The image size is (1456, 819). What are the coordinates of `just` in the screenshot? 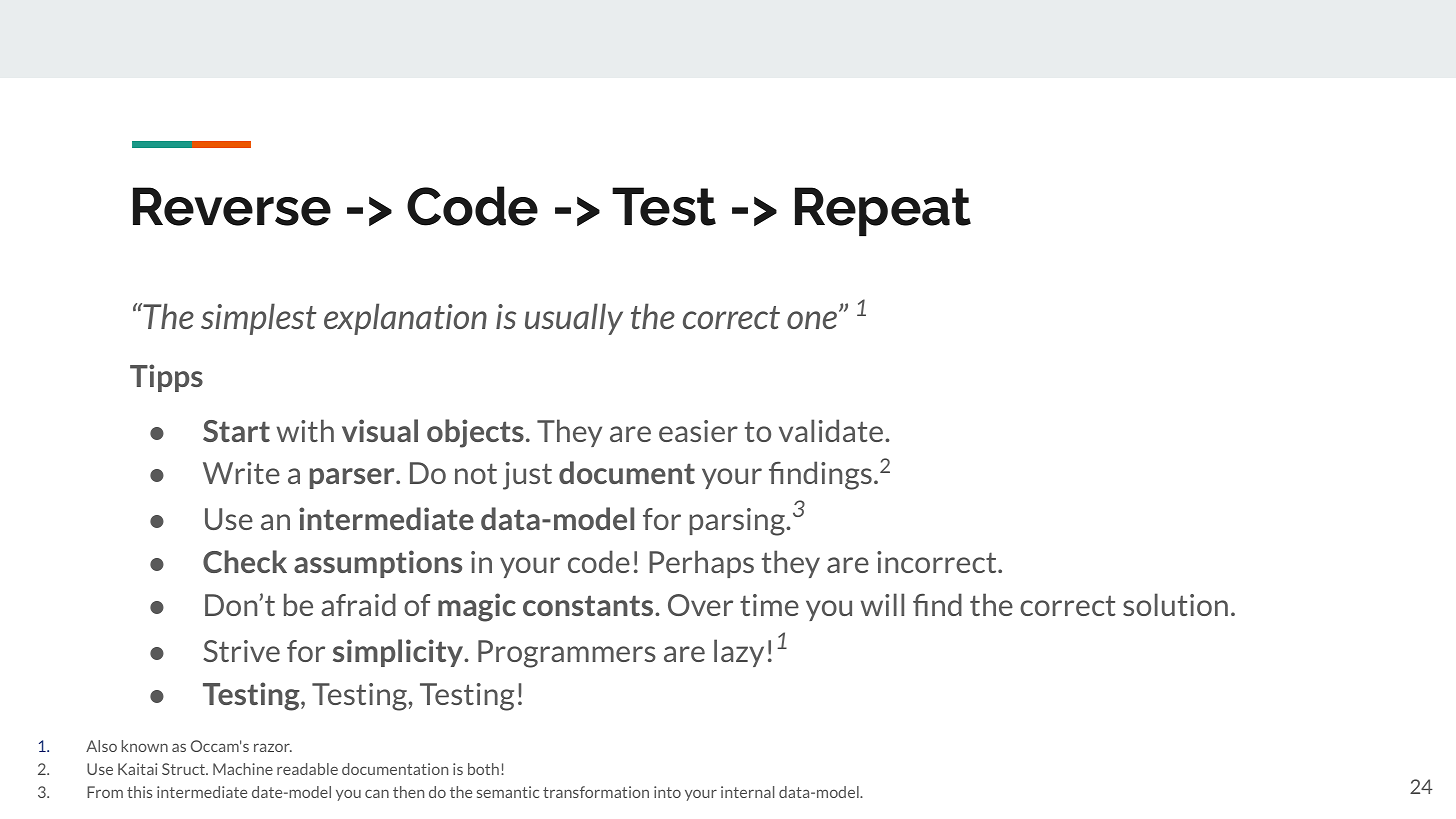 It's located at (527, 476).
